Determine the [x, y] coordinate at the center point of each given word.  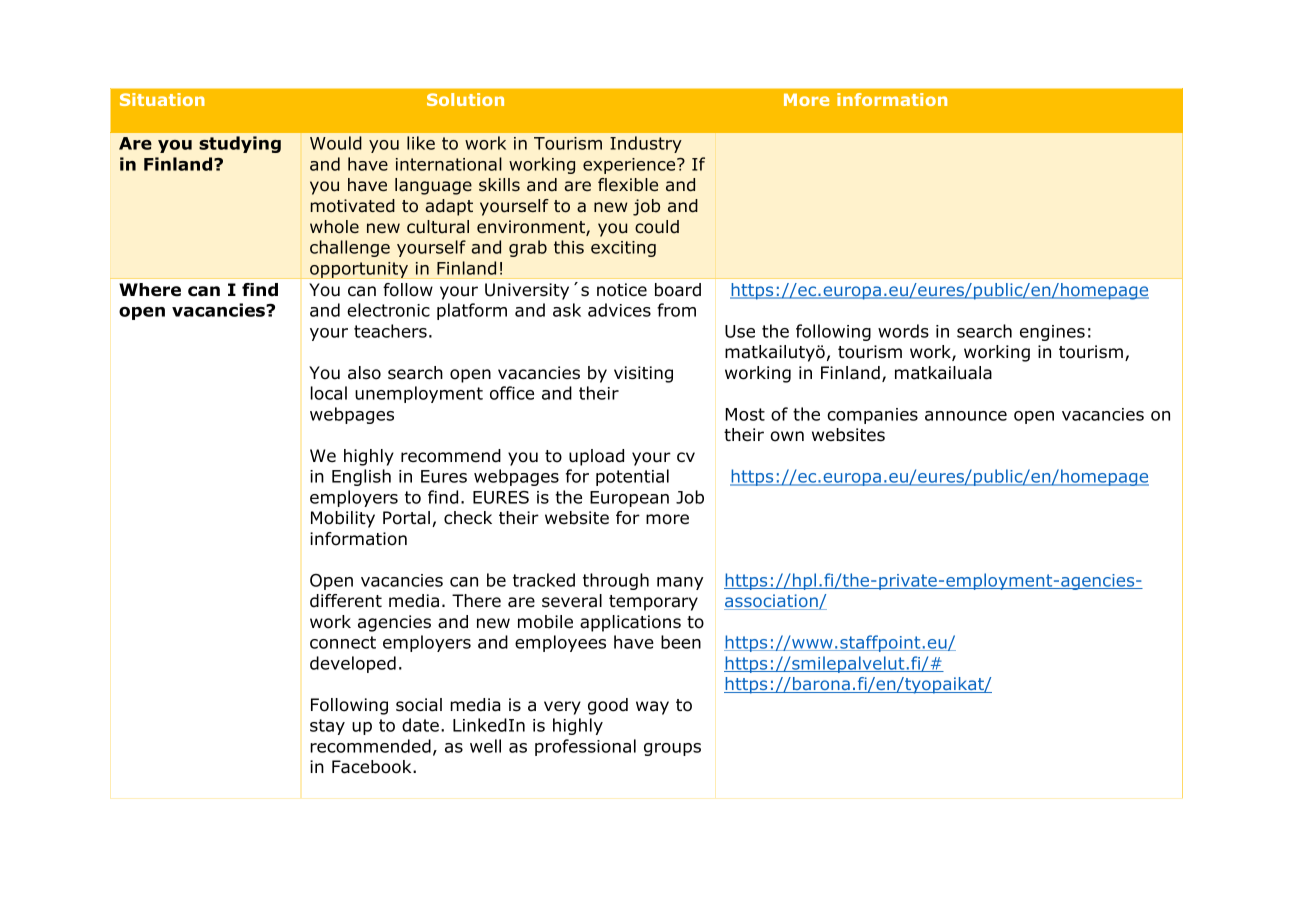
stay [327, 727]
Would [336, 143]
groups [672, 749]
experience [630, 166]
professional [585, 747]
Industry [646, 144]
